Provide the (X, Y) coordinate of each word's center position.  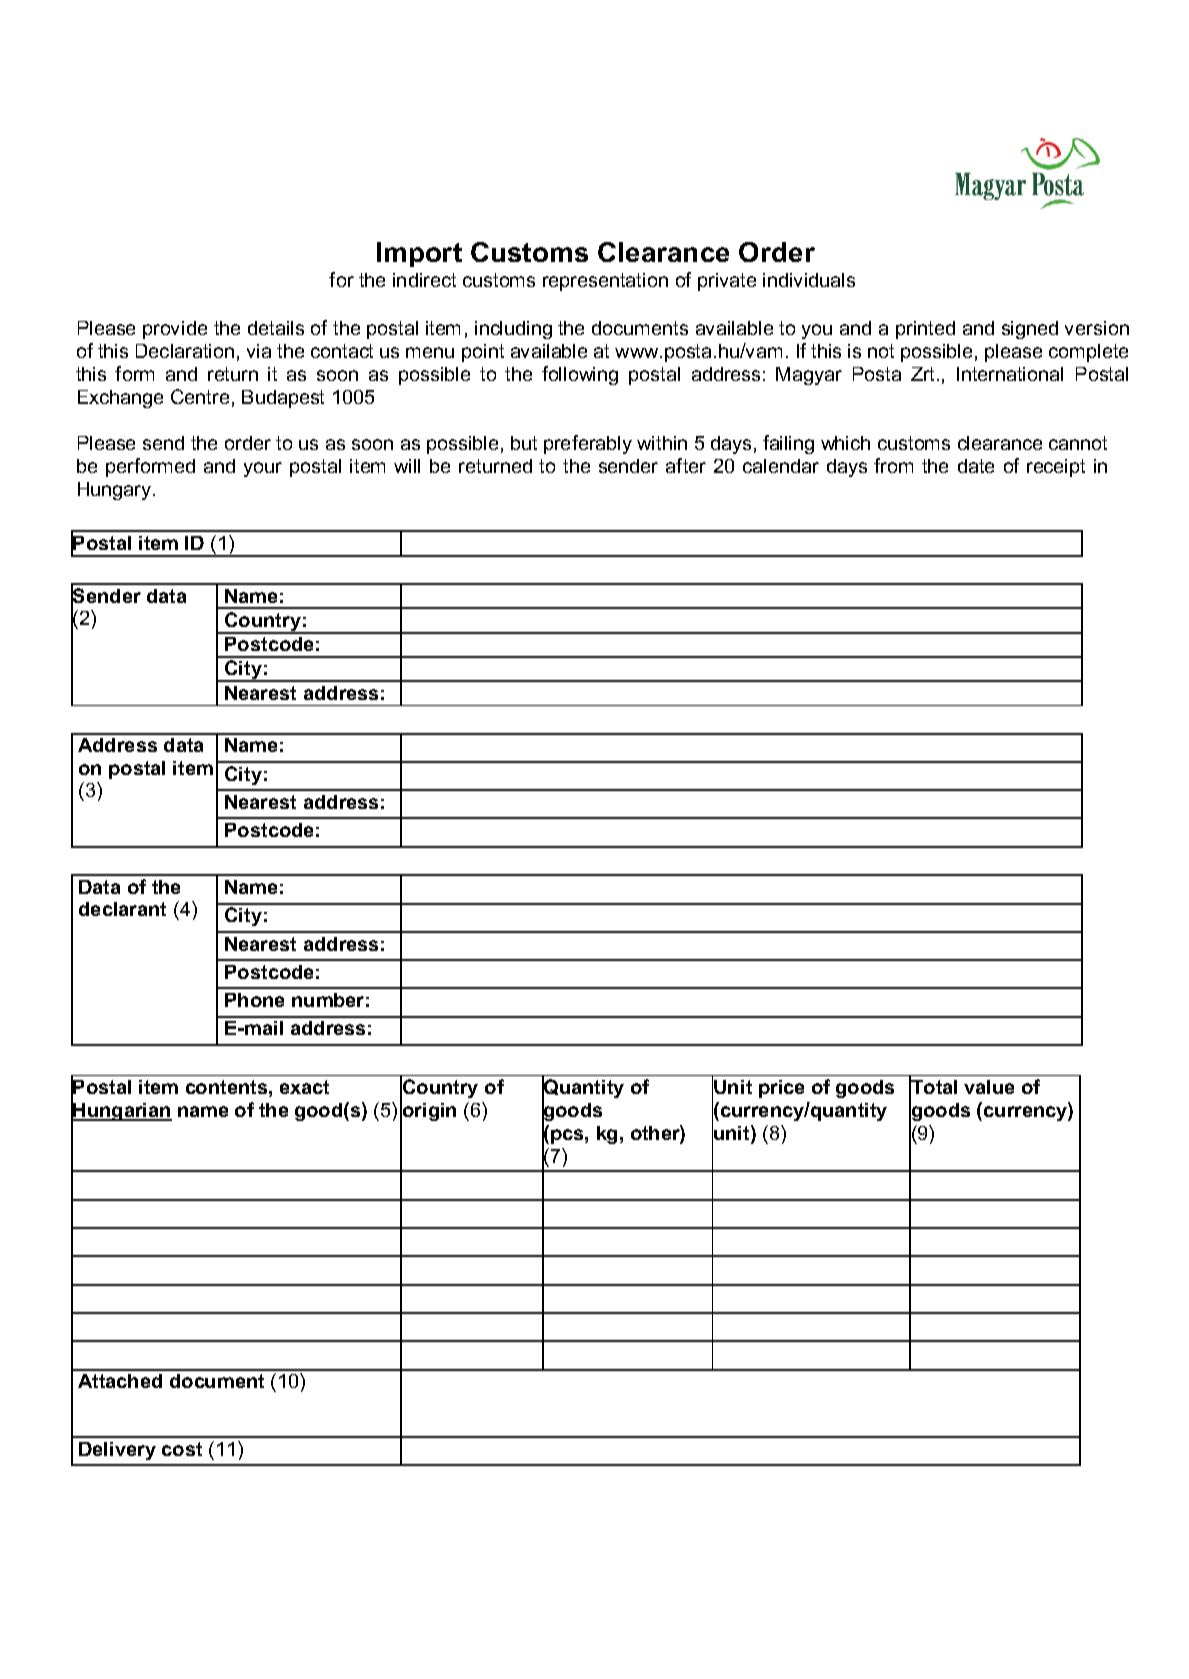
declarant (122, 909)
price (781, 1089)
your (263, 469)
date (976, 466)
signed (1030, 330)
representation (605, 282)
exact (304, 1087)
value (989, 1087)
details (276, 328)
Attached (120, 1381)
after (686, 465)
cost (182, 1449)
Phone (254, 1000)
